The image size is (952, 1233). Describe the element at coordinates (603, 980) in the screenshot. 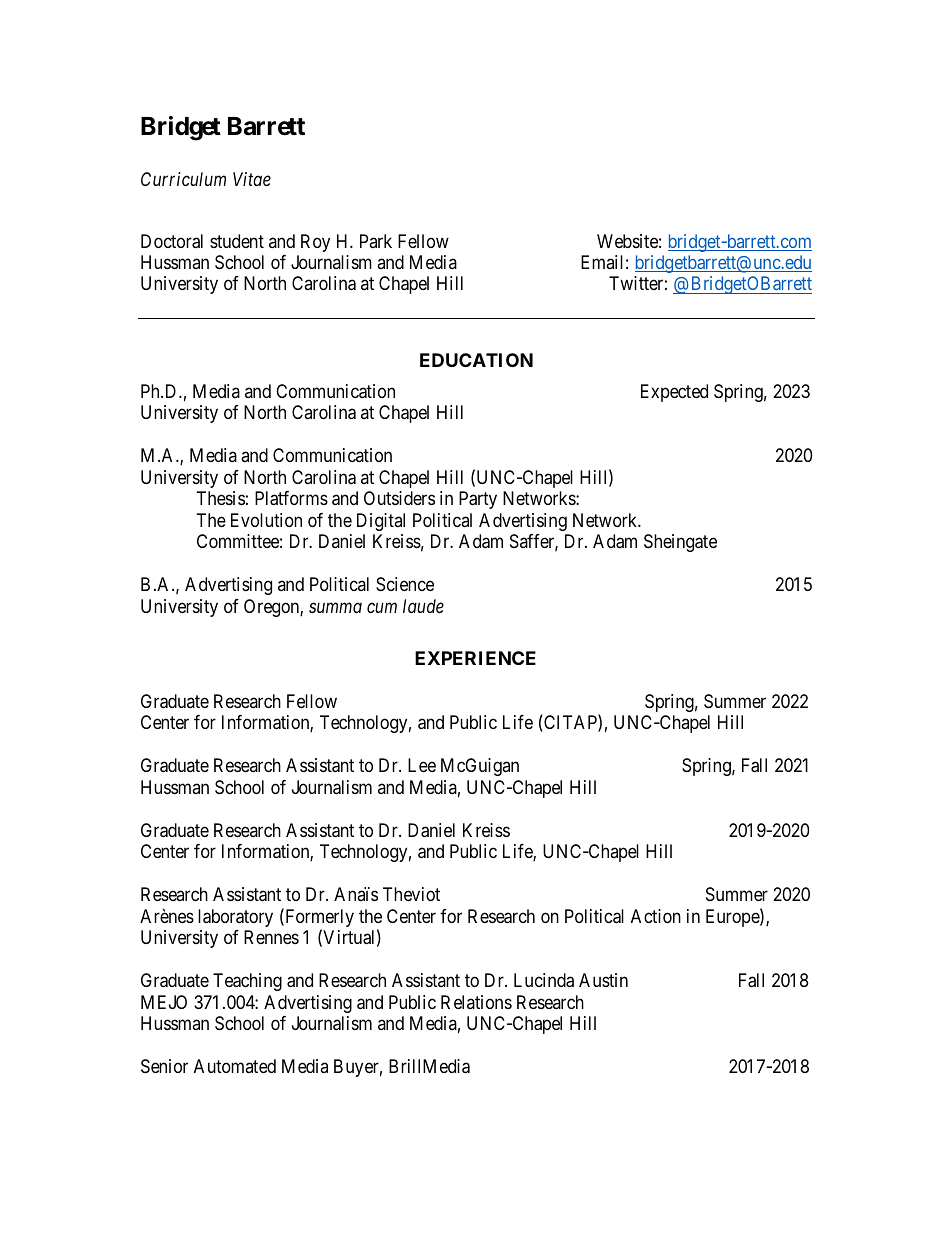

I see `Austin` at that location.
